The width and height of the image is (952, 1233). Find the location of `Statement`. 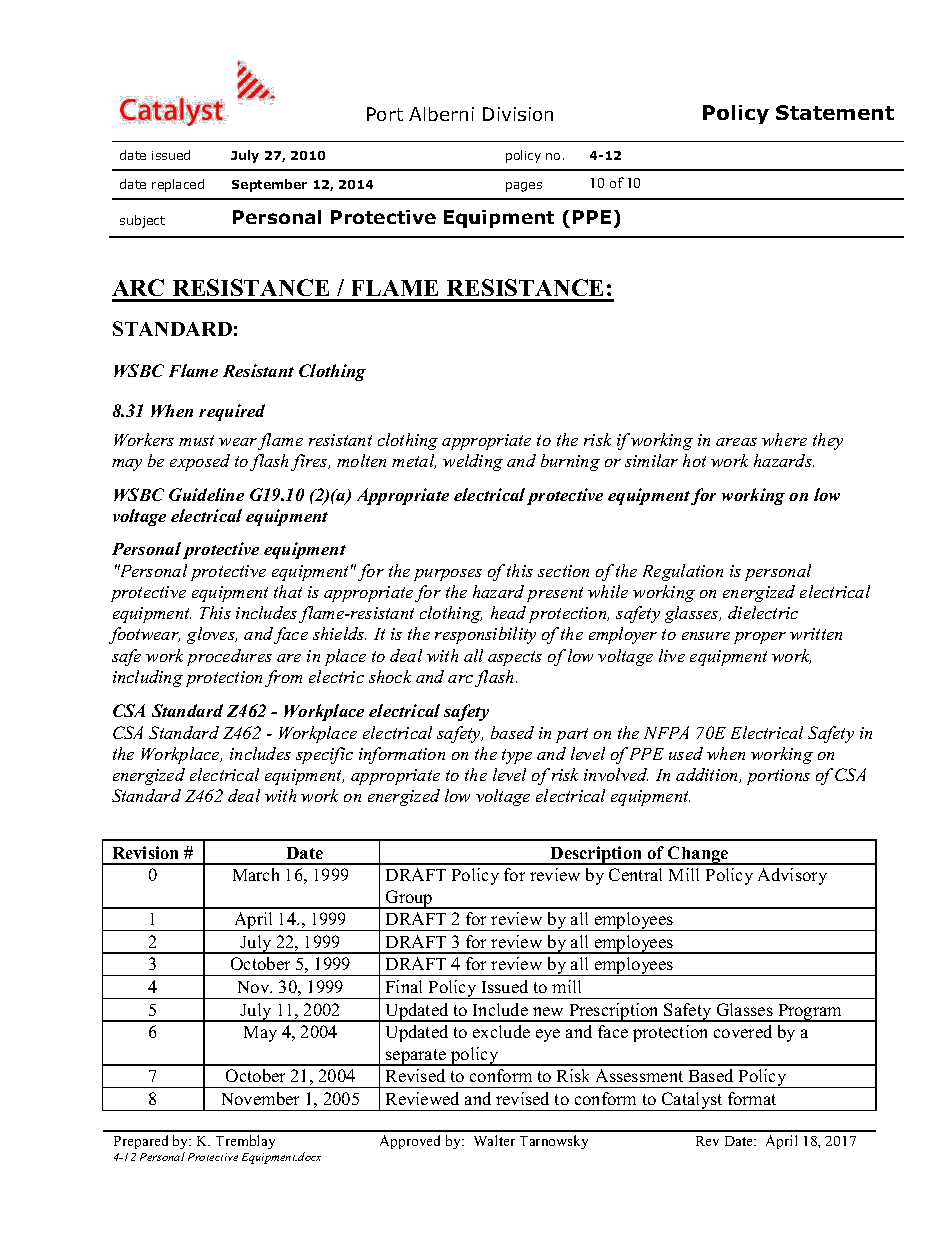

Statement is located at coordinates (835, 112).
